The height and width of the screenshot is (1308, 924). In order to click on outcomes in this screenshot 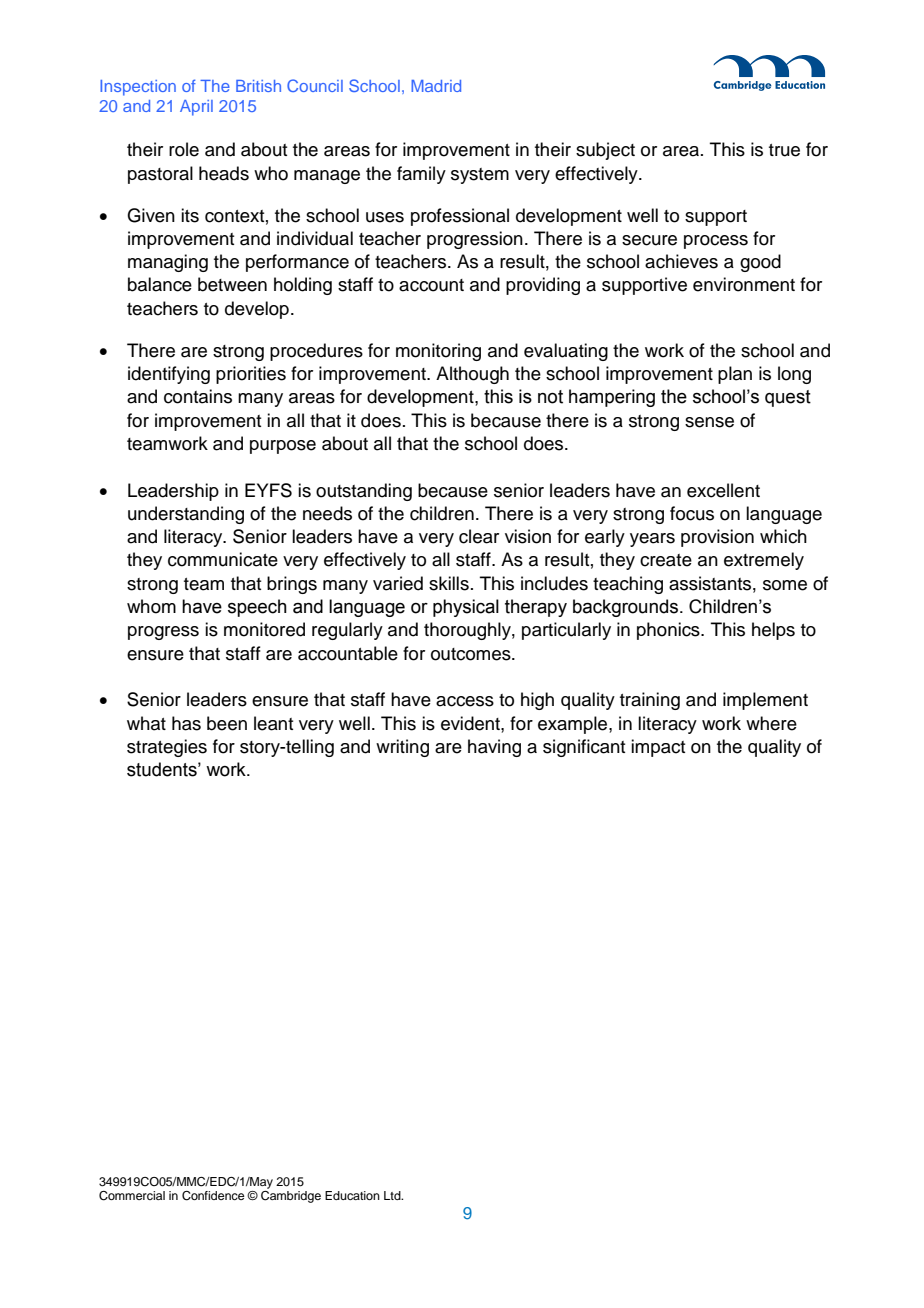, I will do `click(472, 654)`.
